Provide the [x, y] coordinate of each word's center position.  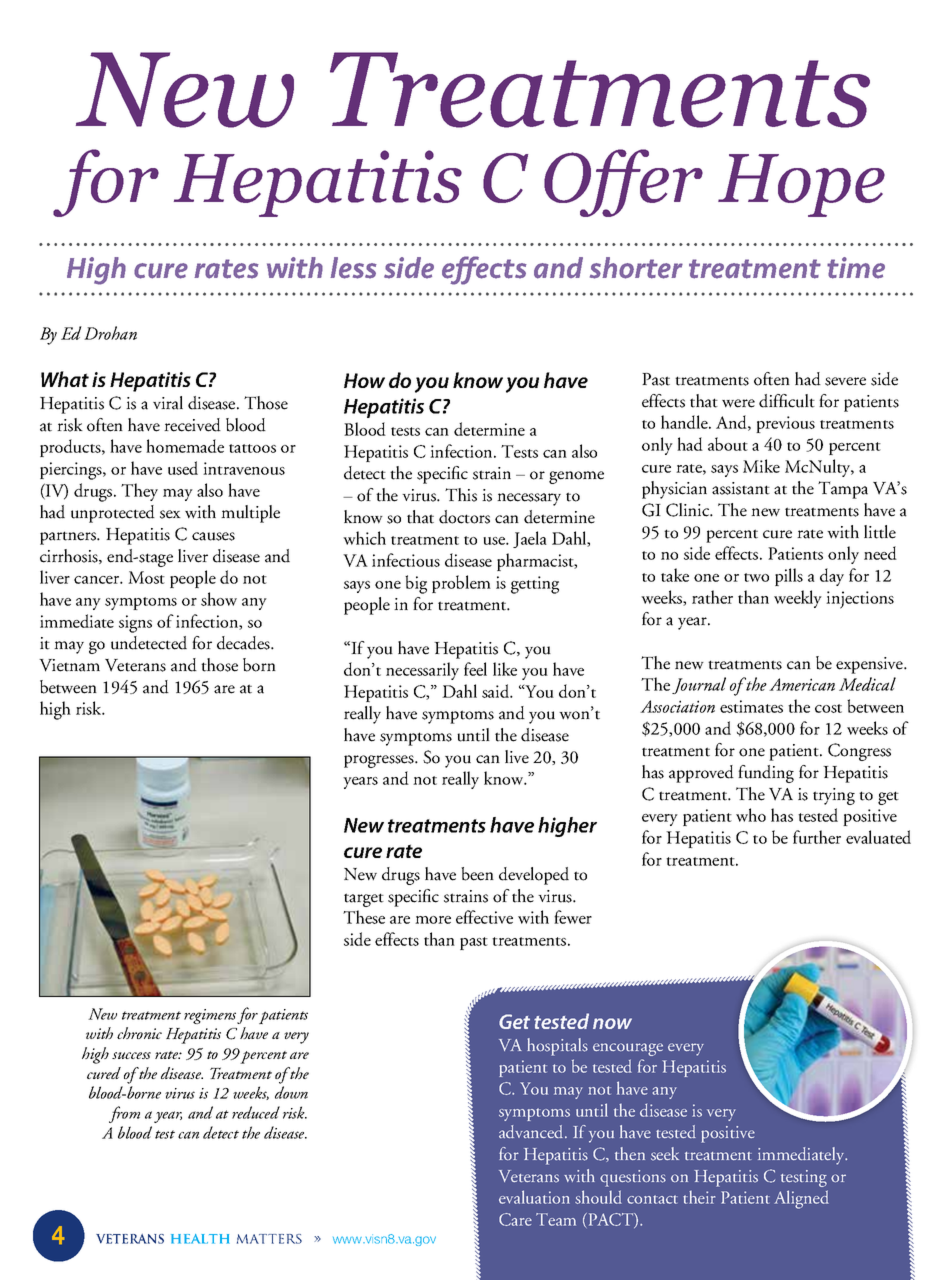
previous [785, 424]
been [477, 874]
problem [461, 584]
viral [168, 403]
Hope [801, 185]
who [751, 815]
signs [135, 624]
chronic [139, 1033]
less [353, 268]
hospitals [557, 1047]
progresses [380, 761]
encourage [628, 1049]
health [200, 1239]
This [461, 495]
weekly [798, 599]
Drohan [110, 333]
